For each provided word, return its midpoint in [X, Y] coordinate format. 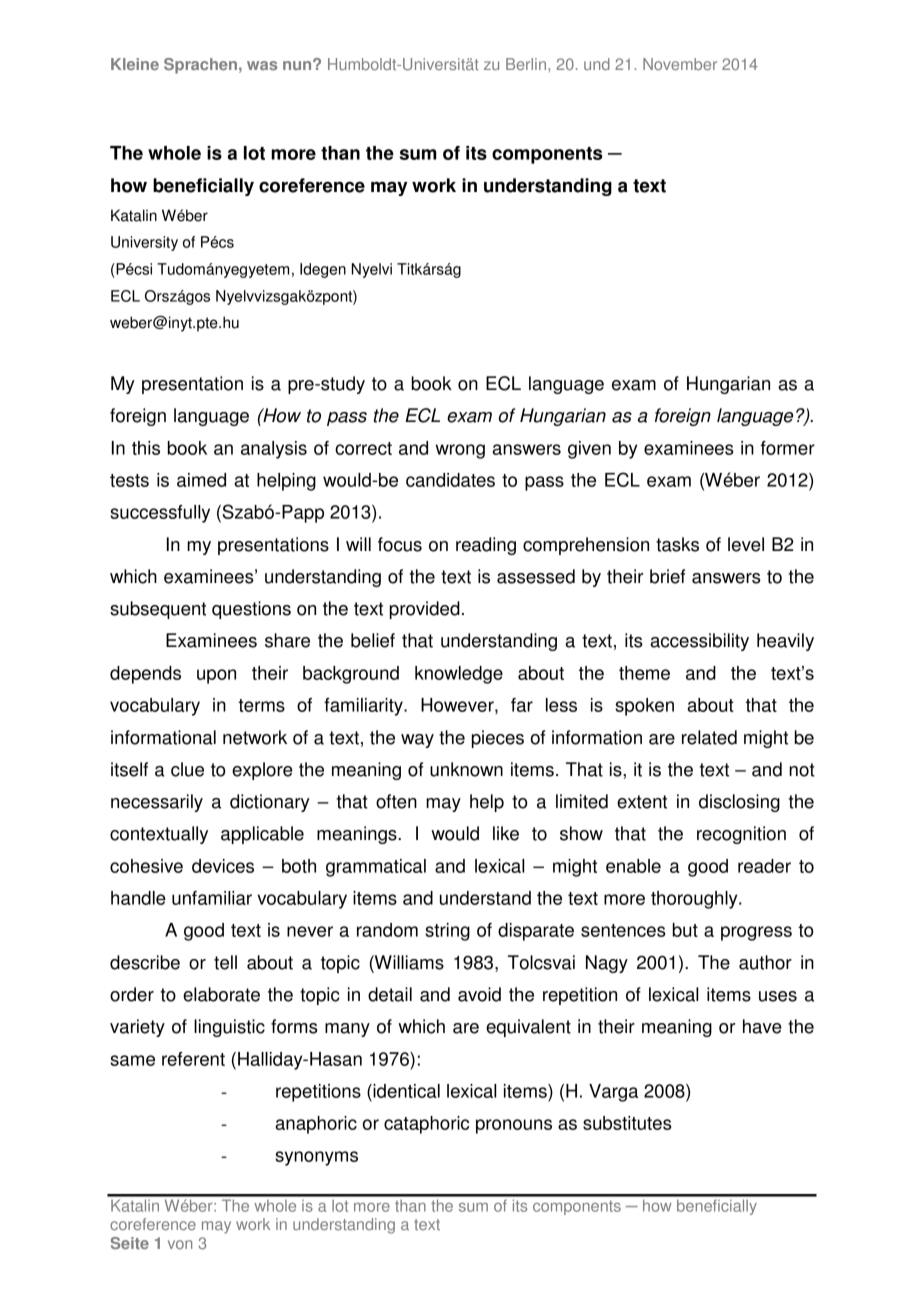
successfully [160, 514]
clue [187, 769]
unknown [466, 769]
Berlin [526, 64]
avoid [479, 994]
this [146, 448]
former [788, 448]
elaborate [221, 994]
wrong [460, 451]
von [180, 1244]
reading [486, 546]
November [680, 64]
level [746, 544]
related [709, 737]
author [765, 962]
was [262, 65]
